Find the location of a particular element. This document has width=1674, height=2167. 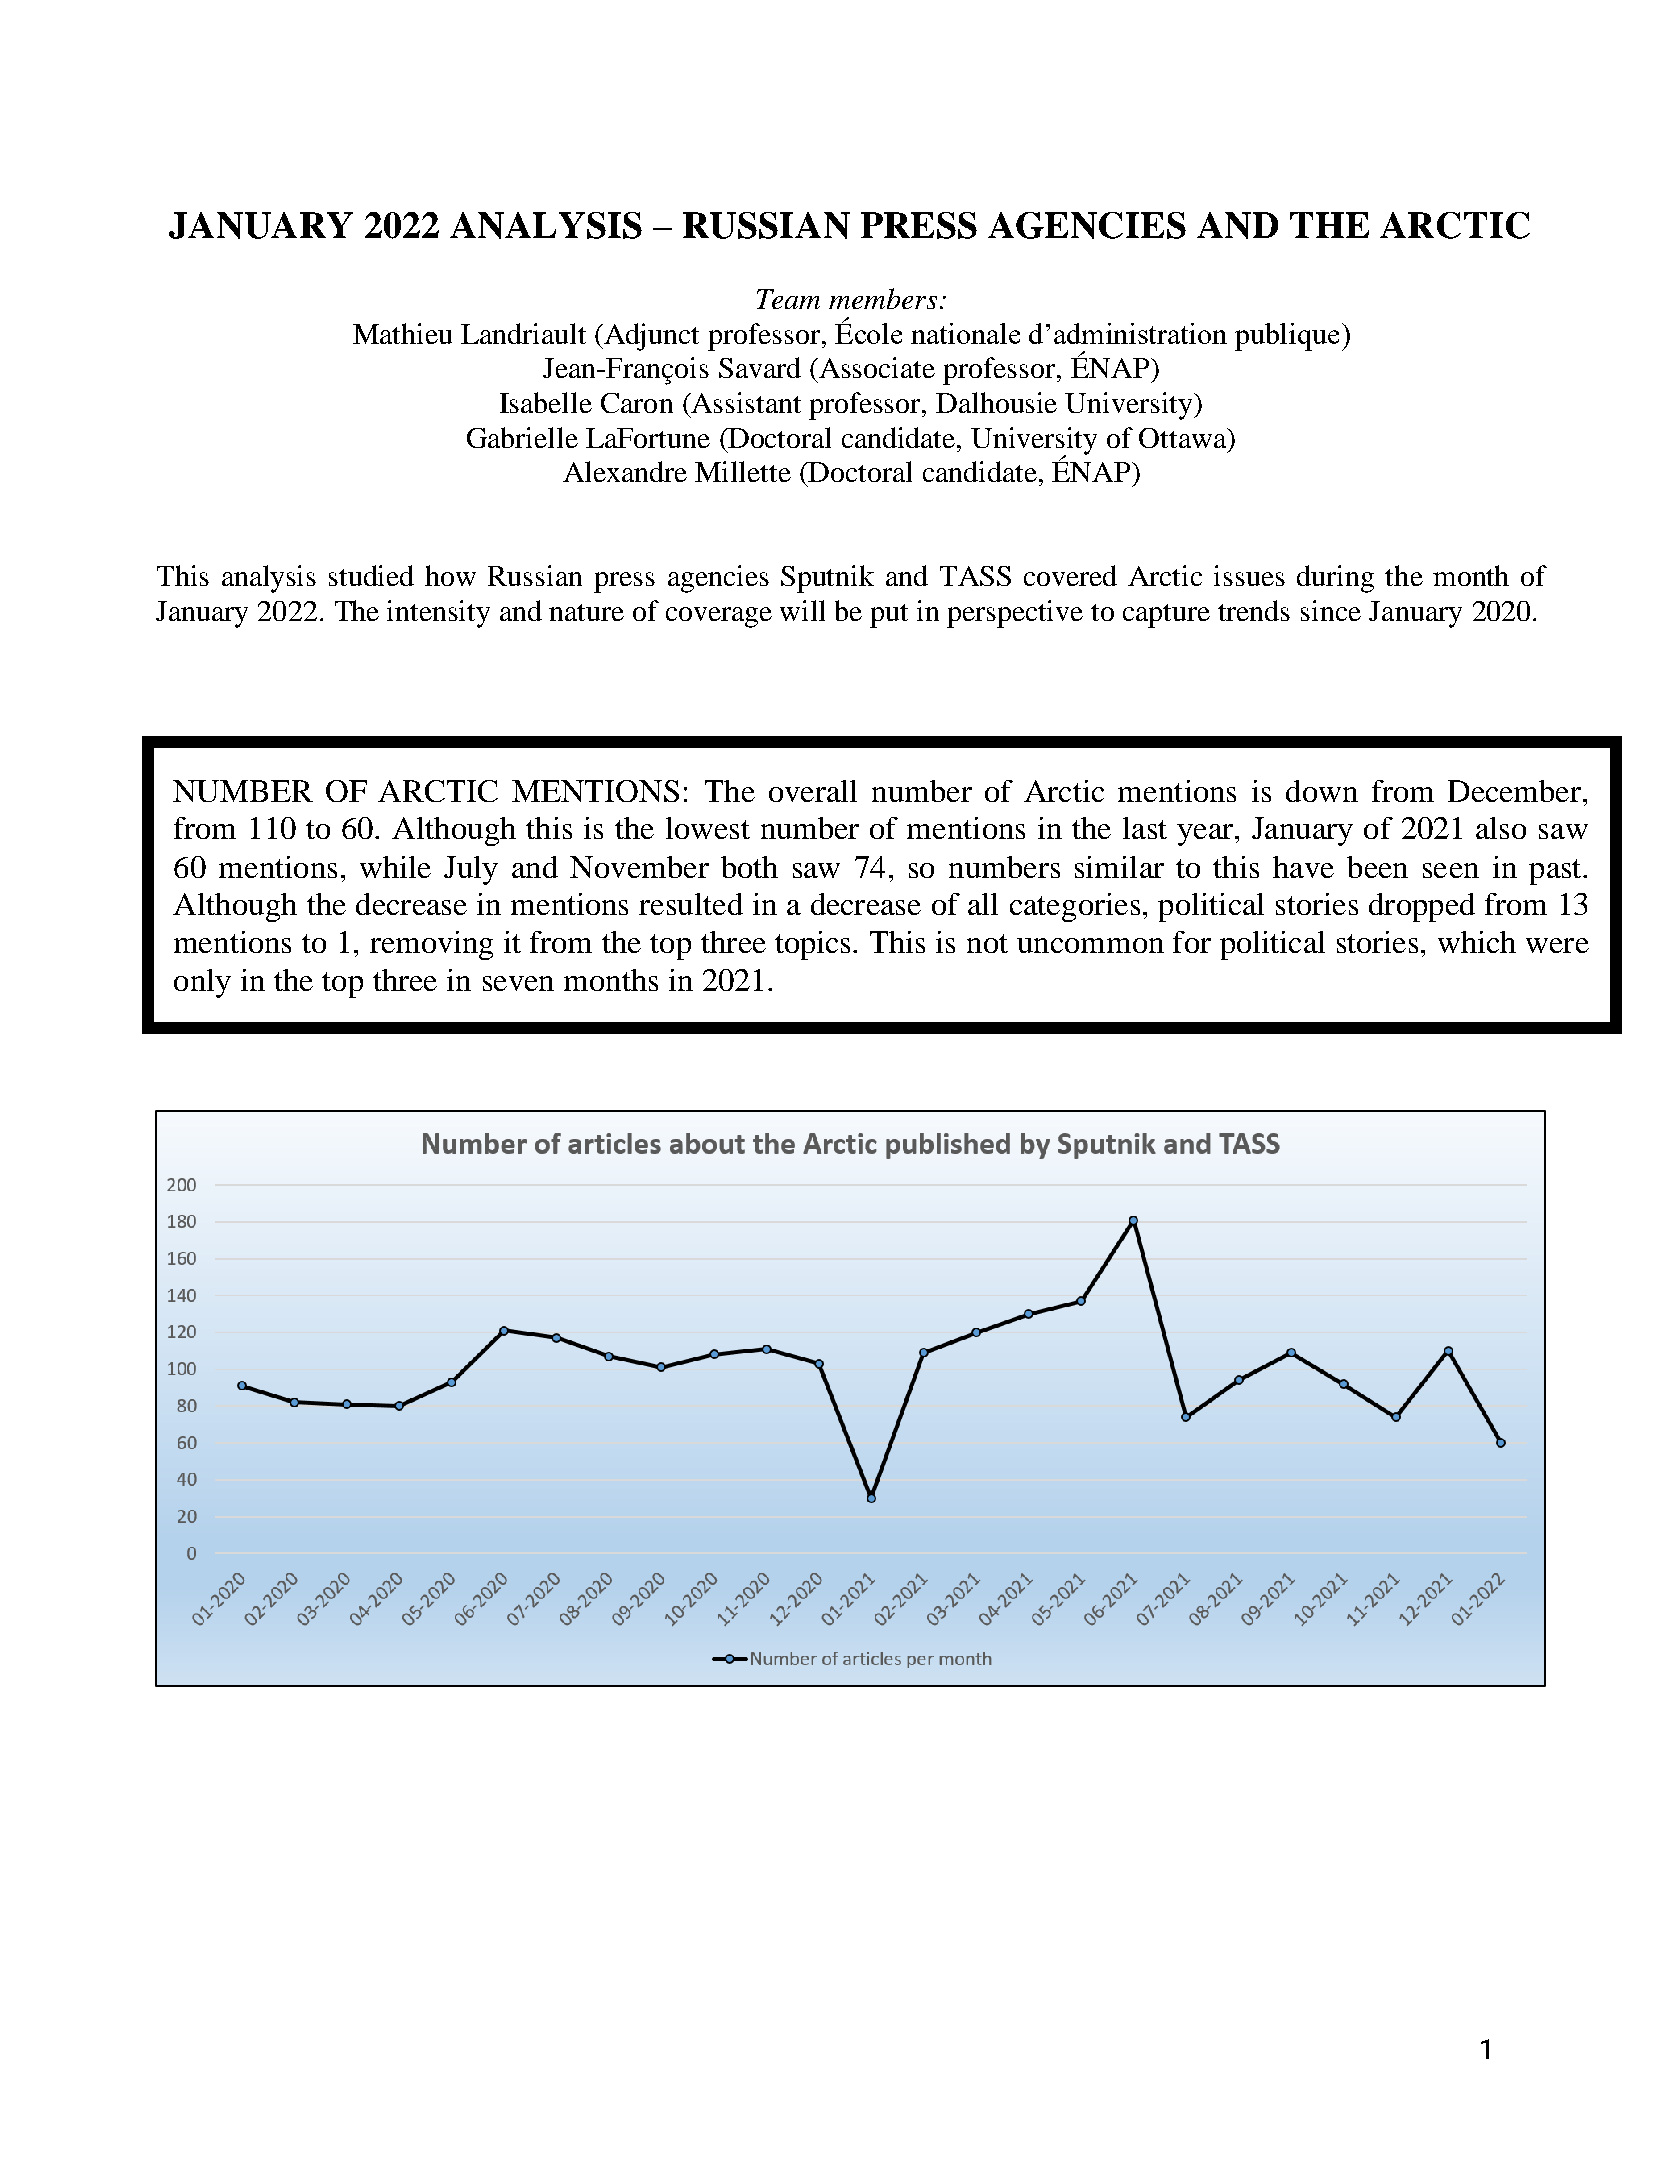

Sputnik is located at coordinates (827, 579).
